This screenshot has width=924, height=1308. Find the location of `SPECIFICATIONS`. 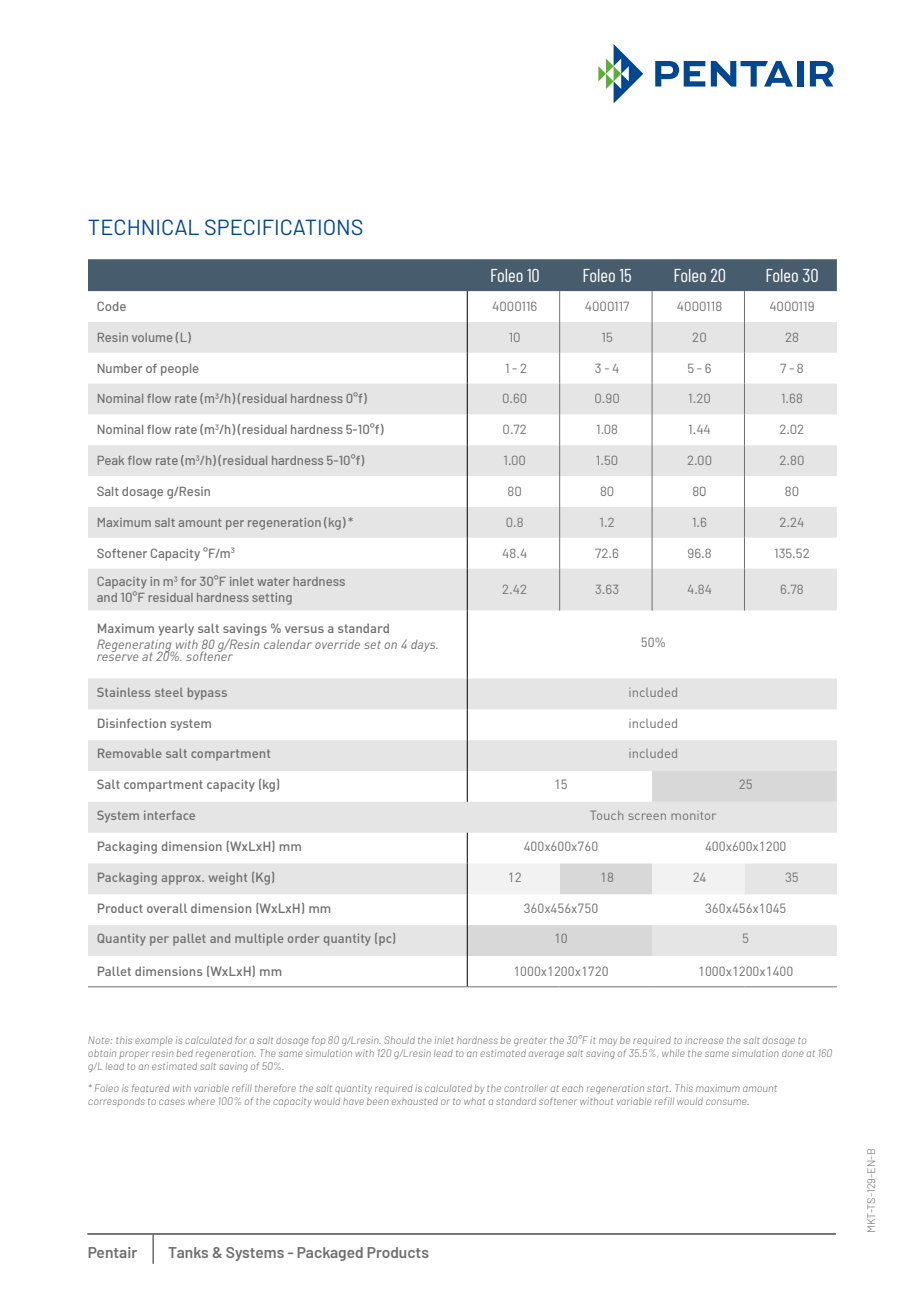

SPECIFICATIONS is located at coordinates (283, 227).
